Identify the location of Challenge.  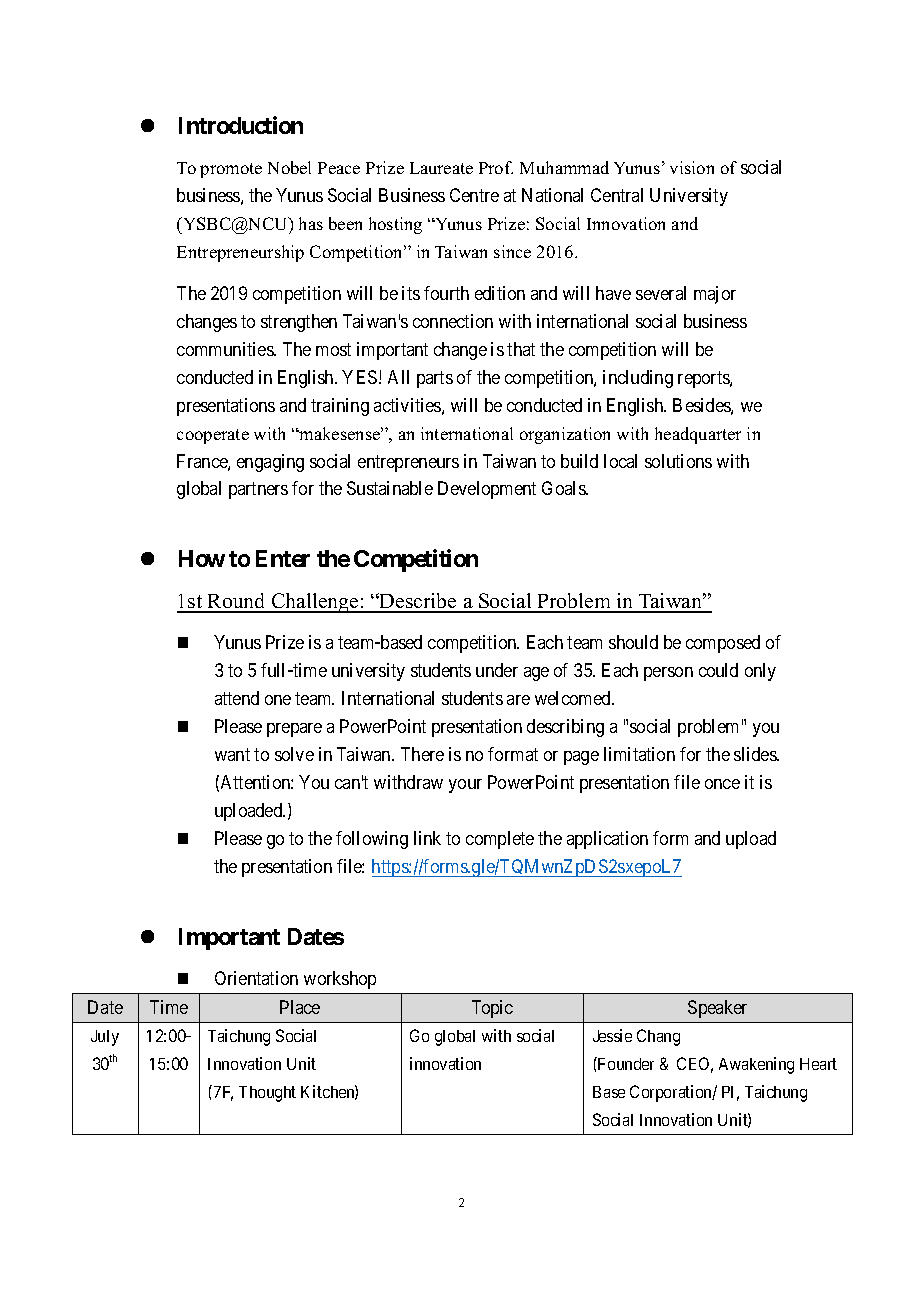
(315, 603).
